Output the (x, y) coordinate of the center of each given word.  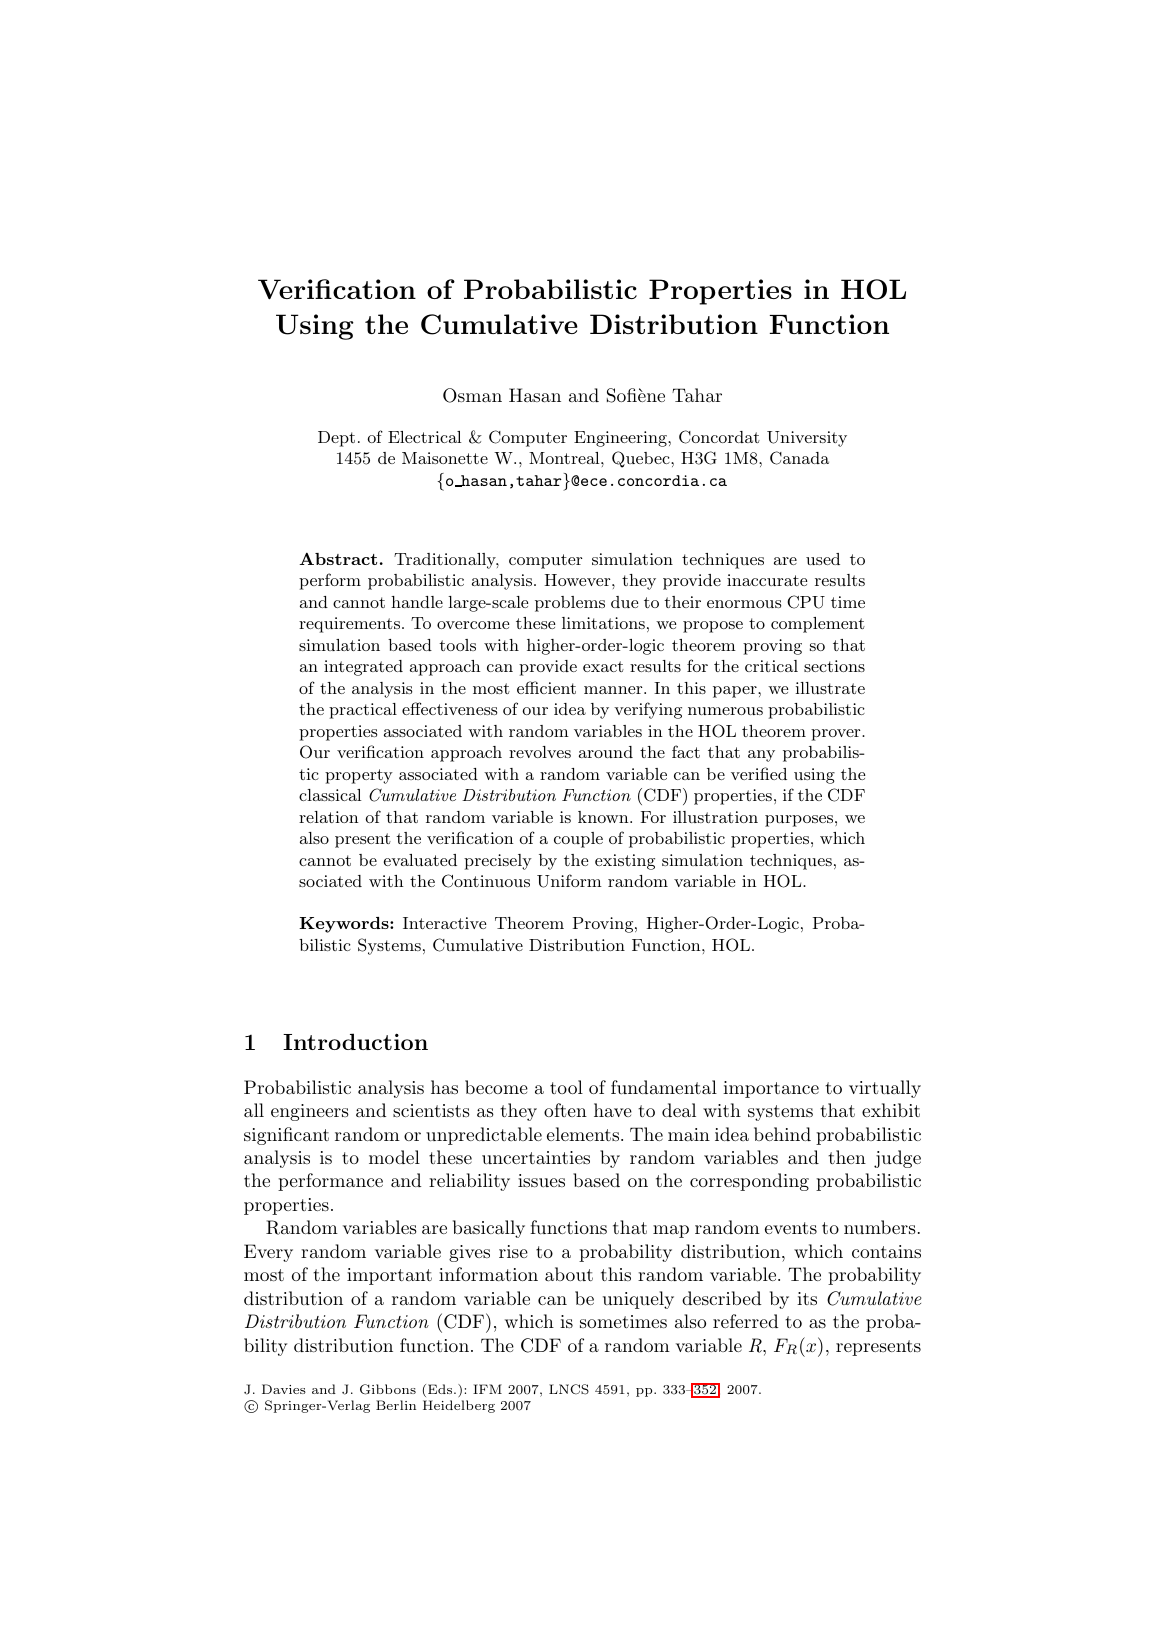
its (807, 1298)
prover (837, 735)
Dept (336, 439)
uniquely (638, 1300)
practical (363, 711)
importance (771, 1089)
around (606, 752)
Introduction (355, 1041)
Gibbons (388, 1389)
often (565, 1110)
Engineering (621, 439)
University (807, 439)
